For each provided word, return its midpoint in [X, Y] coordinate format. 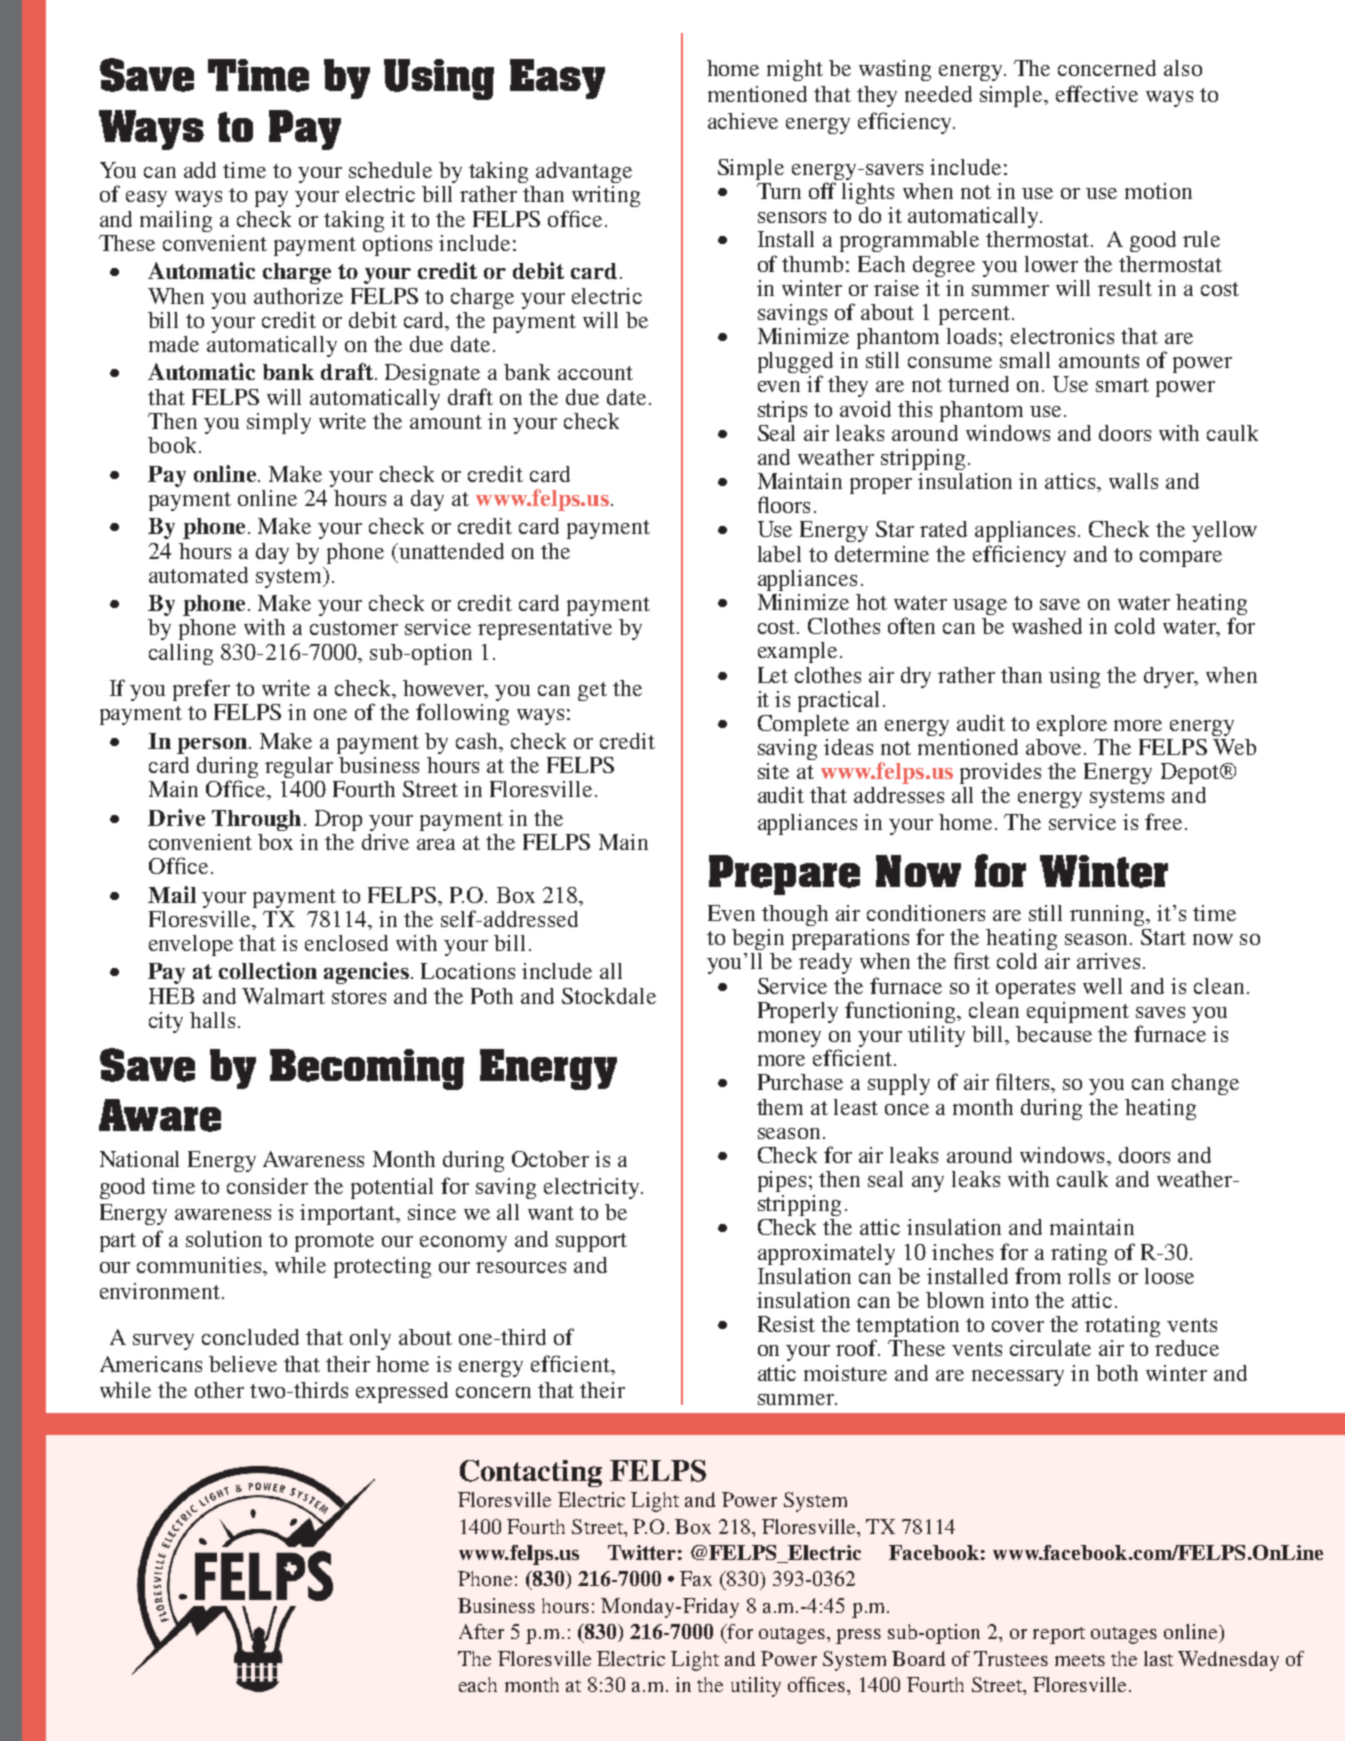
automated [198, 575]
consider [267, 1186]
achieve [743, 121]
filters [1022, 1081]
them [780, 1107]
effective [1097, 93]
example [797, 652]
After [481, 1631]
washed [1047, 626]
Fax [696, 1578]
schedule [390, 170]
